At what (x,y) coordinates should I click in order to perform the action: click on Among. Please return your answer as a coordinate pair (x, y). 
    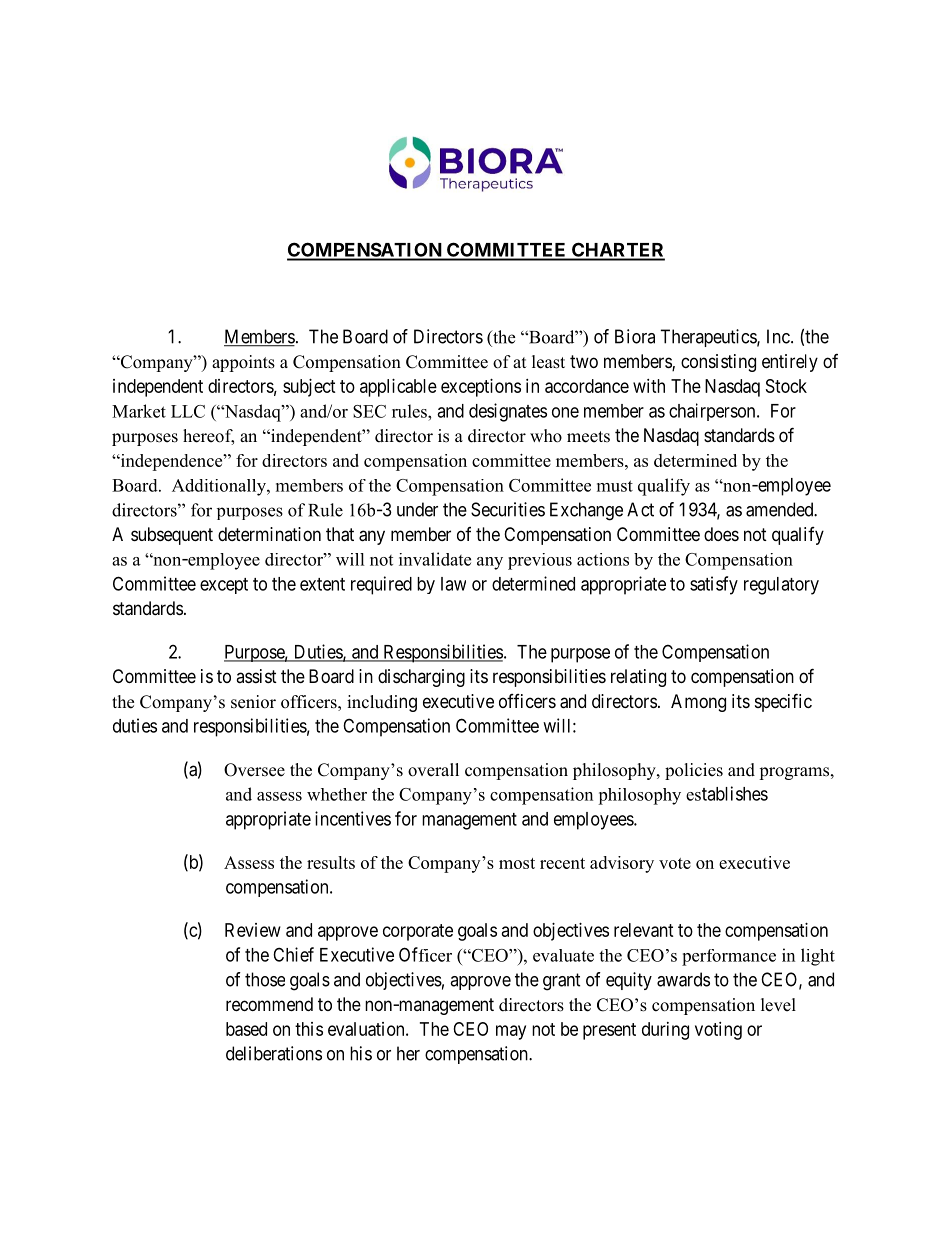
    Looking at the image, I should click on (698, 703).
